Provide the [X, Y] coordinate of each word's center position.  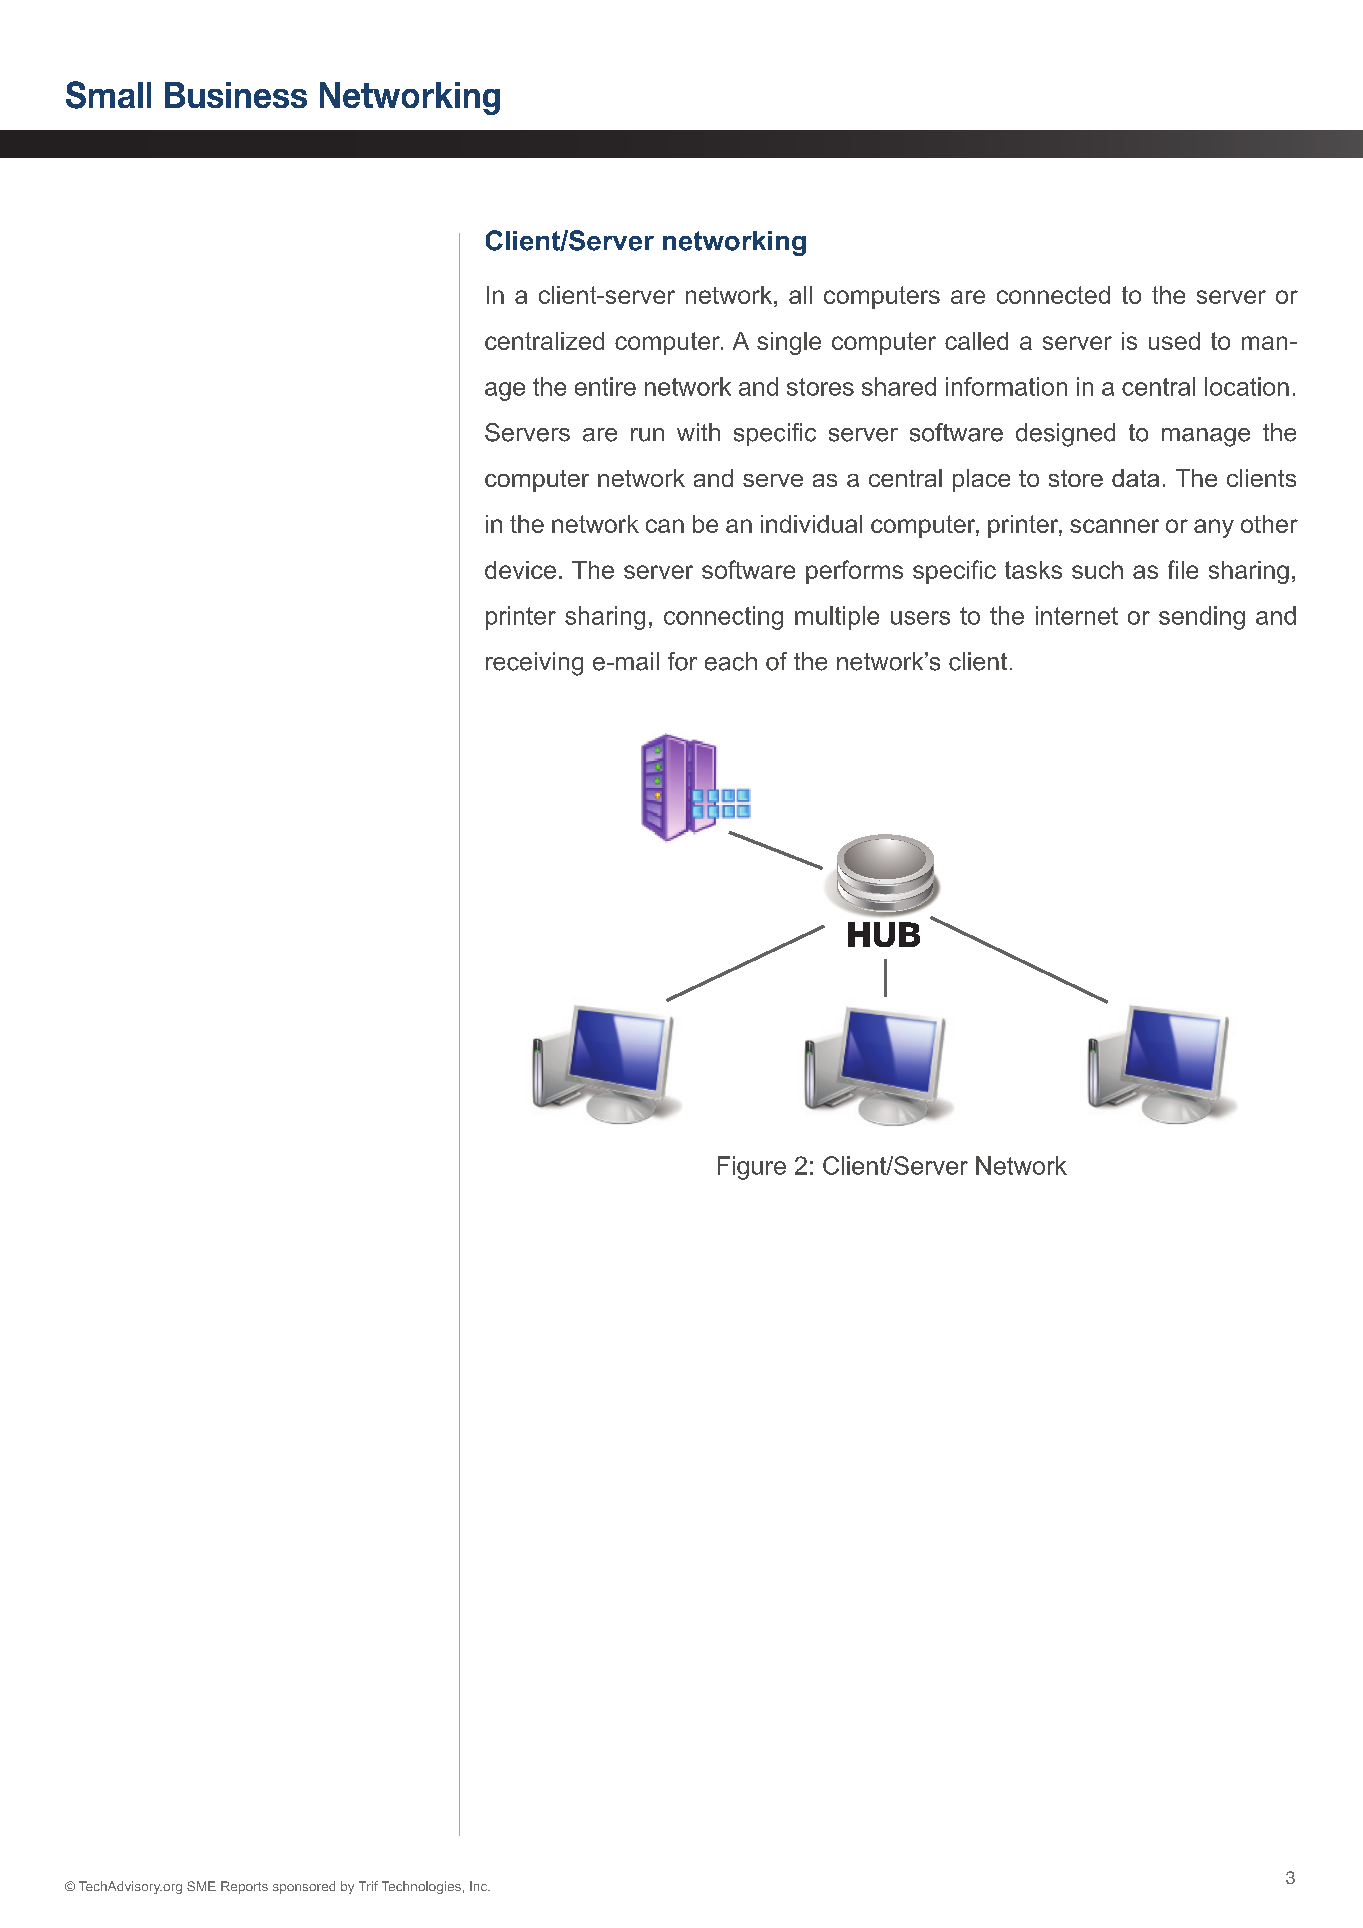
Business [236, 95]
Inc [480, 1886]
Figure [752, 1168]
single [789, 343]
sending [1202, 618]
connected [1053, 295]
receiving [534, 664]
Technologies [421, 1887]
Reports [244, 1887]
